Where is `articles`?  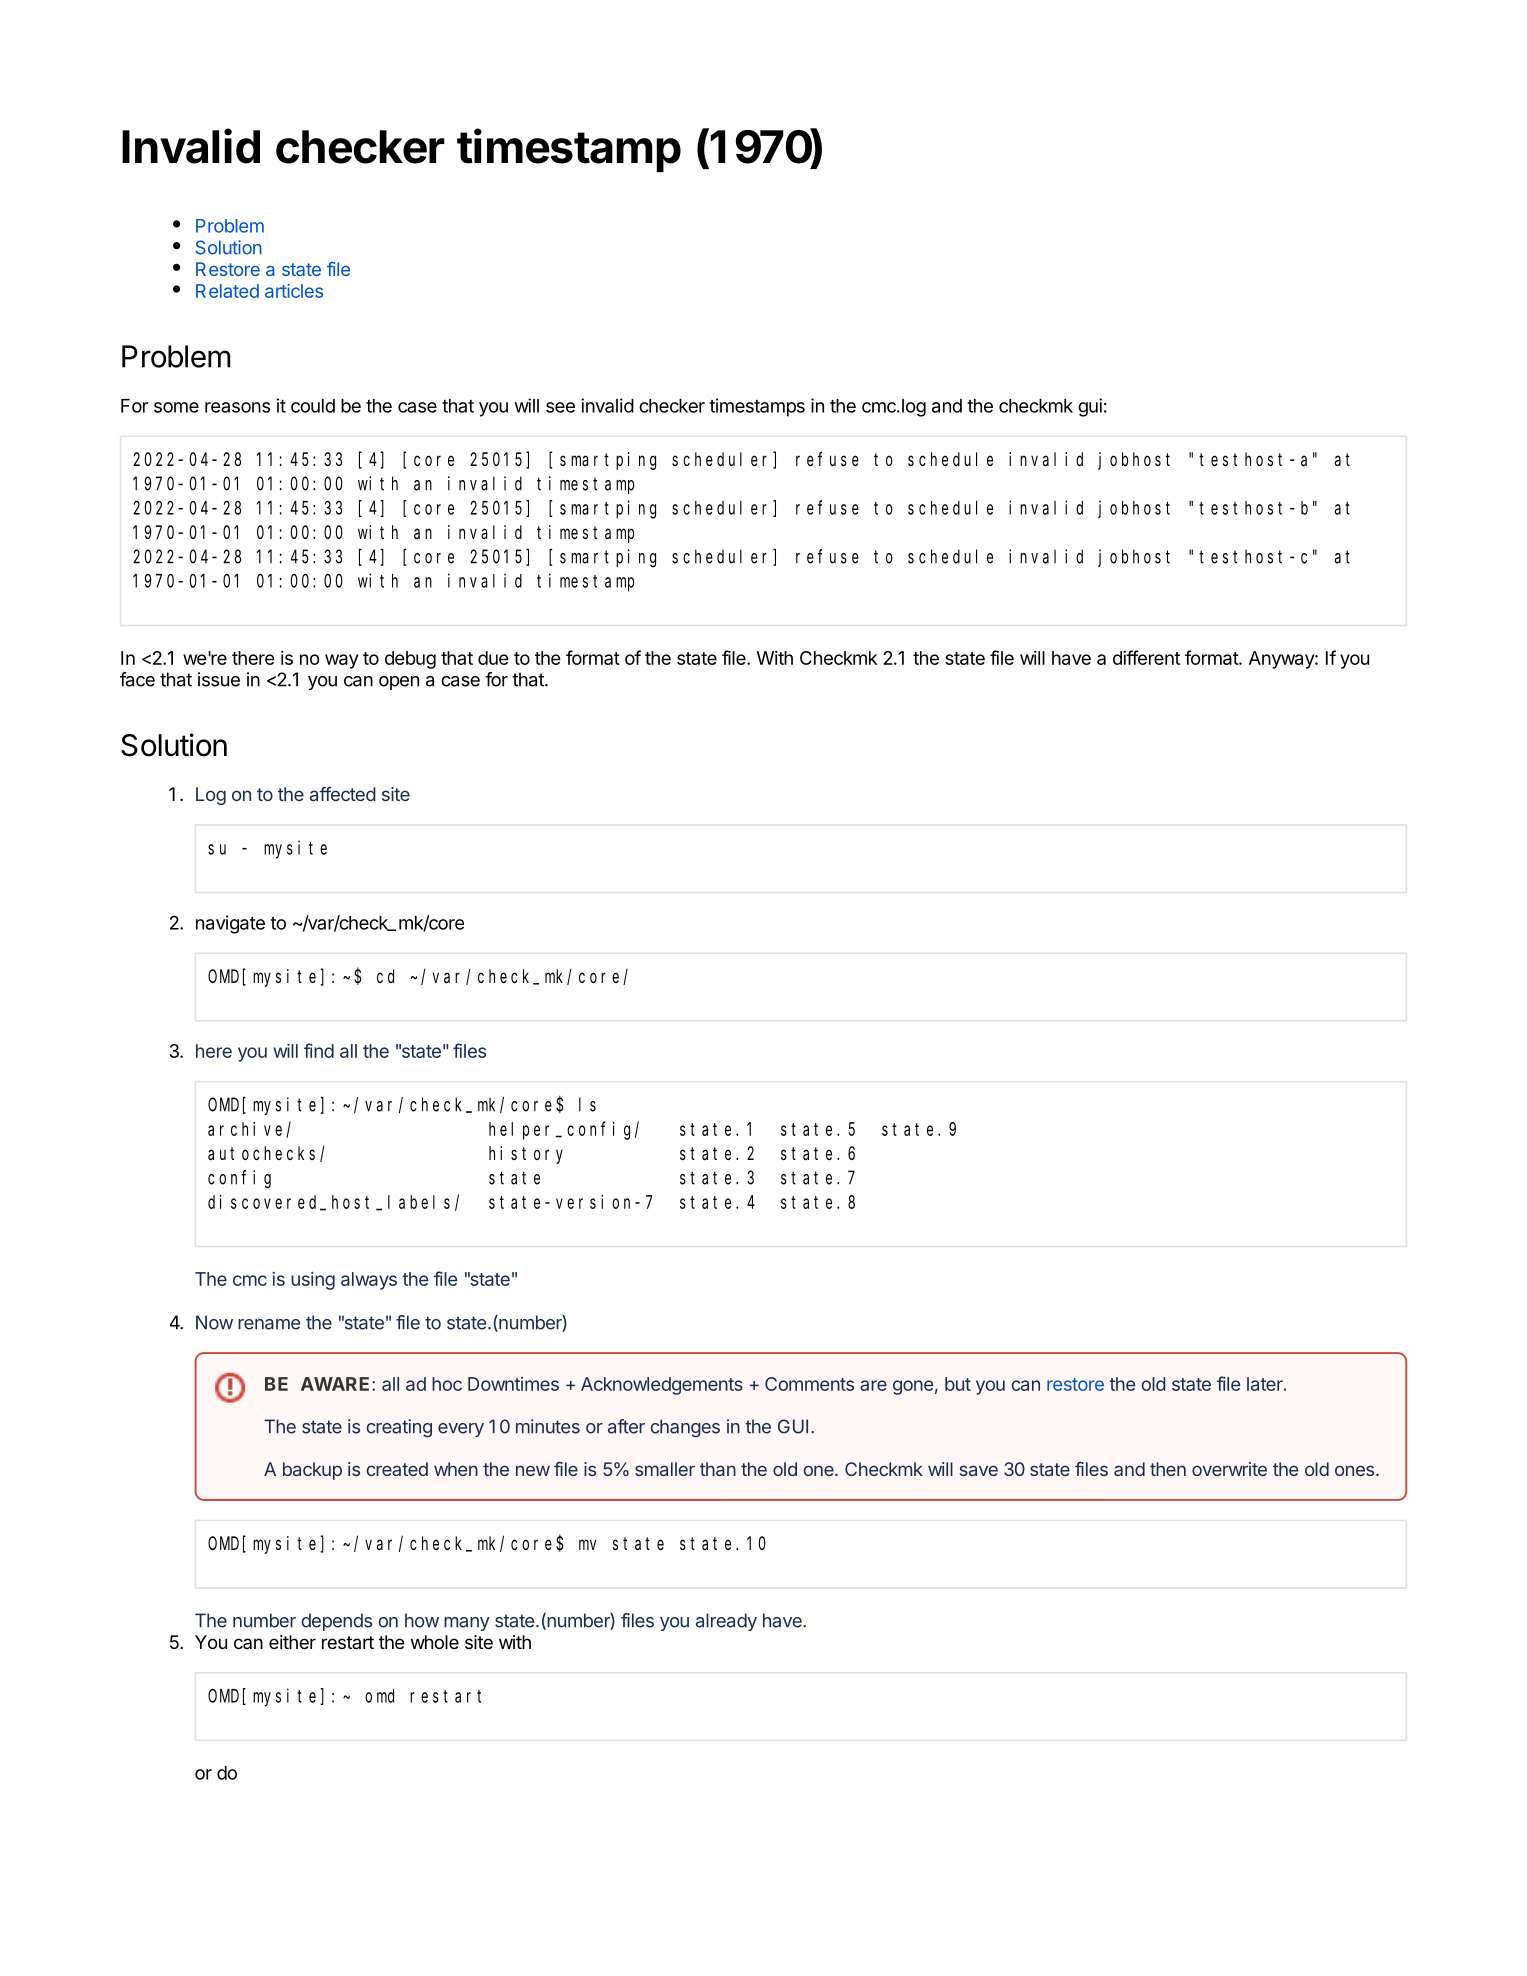 articles is located at coordinates (294, 291).
